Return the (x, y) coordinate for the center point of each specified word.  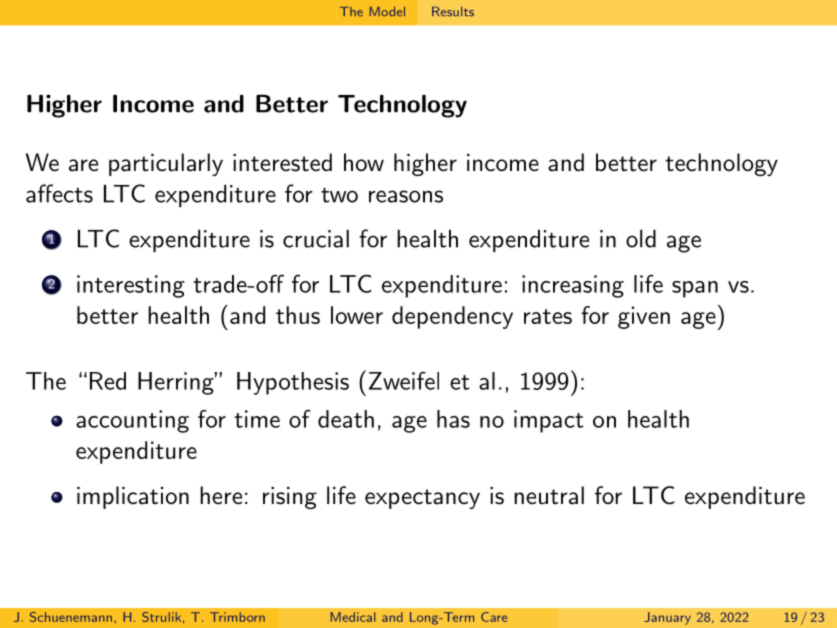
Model (387, 11)
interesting (131, 286)
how (364, 162)
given (644, 317)
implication (133, 497)
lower (357, 315)
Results (453, 11)
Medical (353, 617)
